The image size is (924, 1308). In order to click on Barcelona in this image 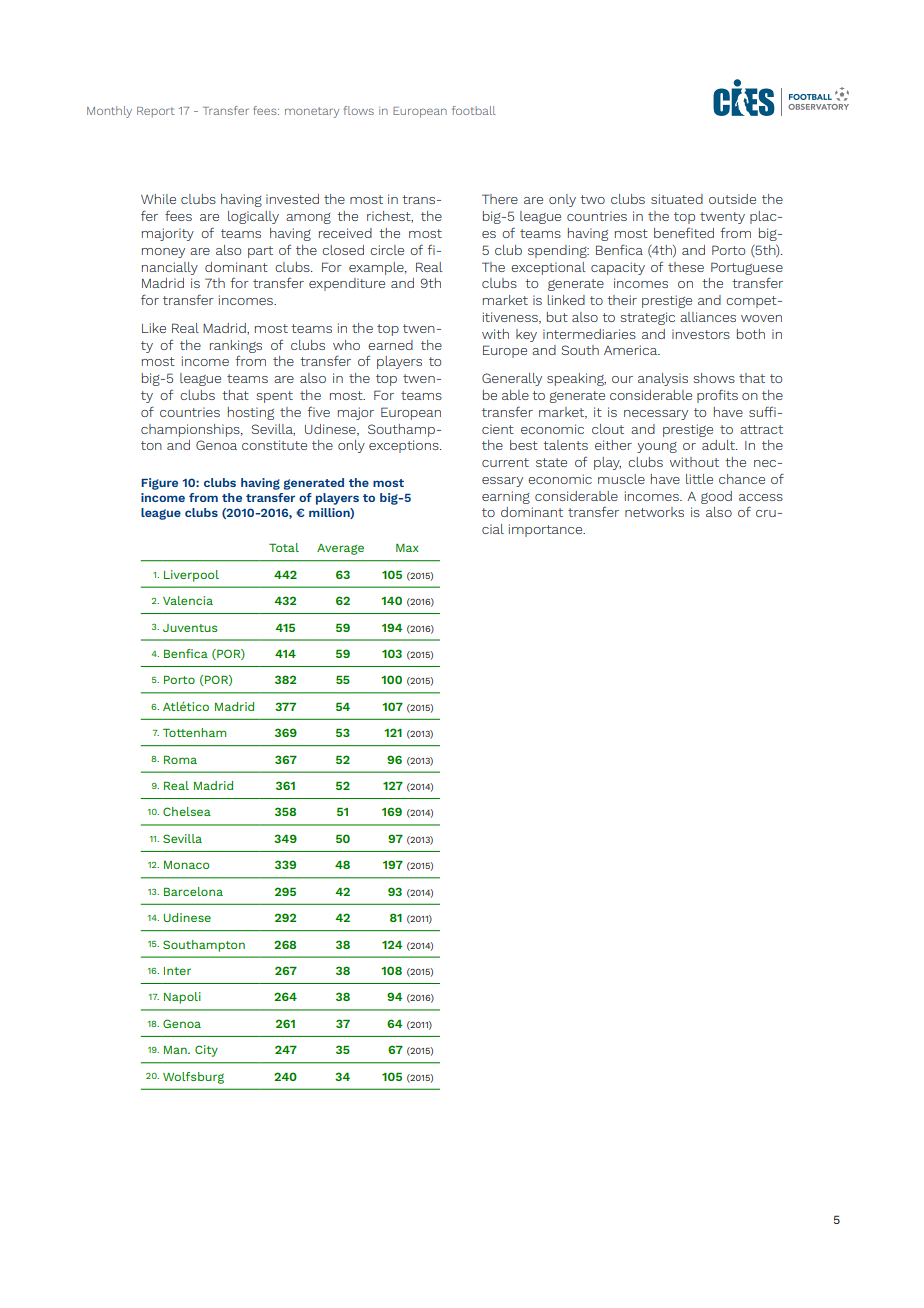, I will do `click(193, 891)`.
